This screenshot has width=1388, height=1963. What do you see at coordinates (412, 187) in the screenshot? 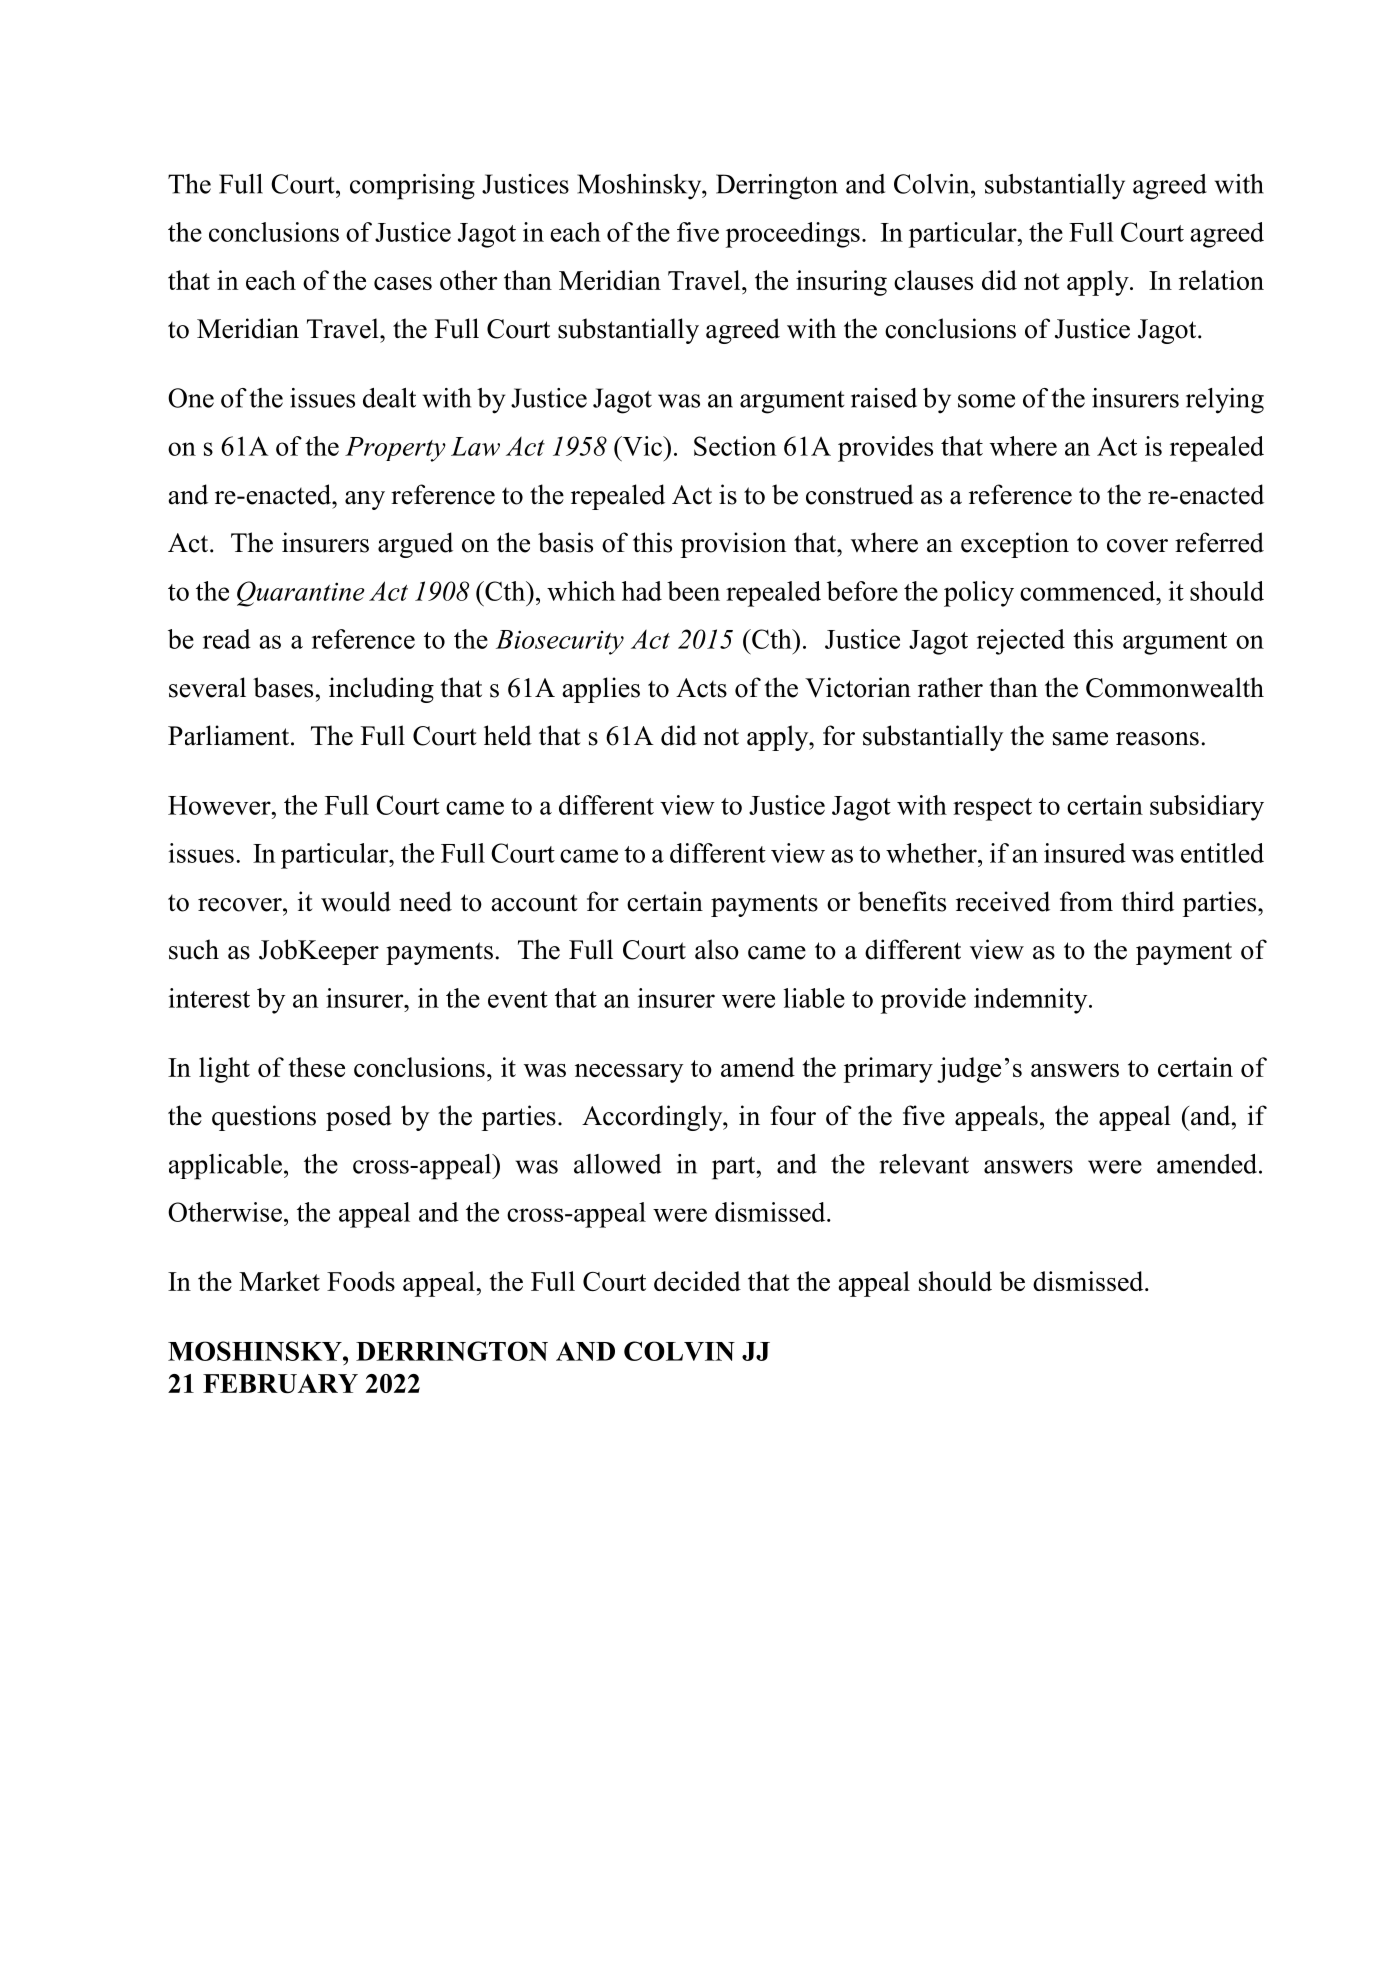
I see `comprising` at bounding box center [412, 187].
